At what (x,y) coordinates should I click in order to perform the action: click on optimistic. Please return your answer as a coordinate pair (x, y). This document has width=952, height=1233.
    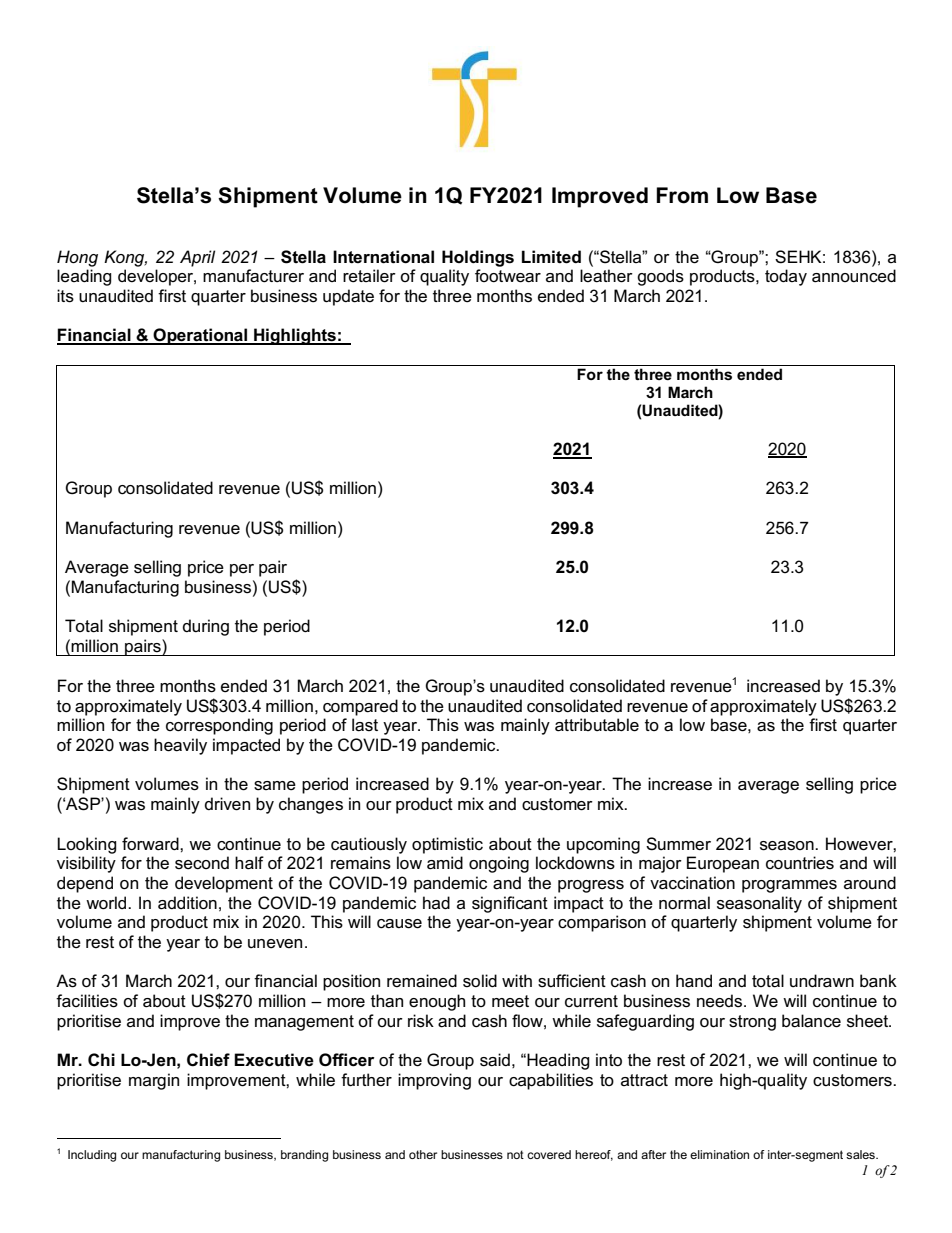
    Looking at the image, I should click on (447, 845).
